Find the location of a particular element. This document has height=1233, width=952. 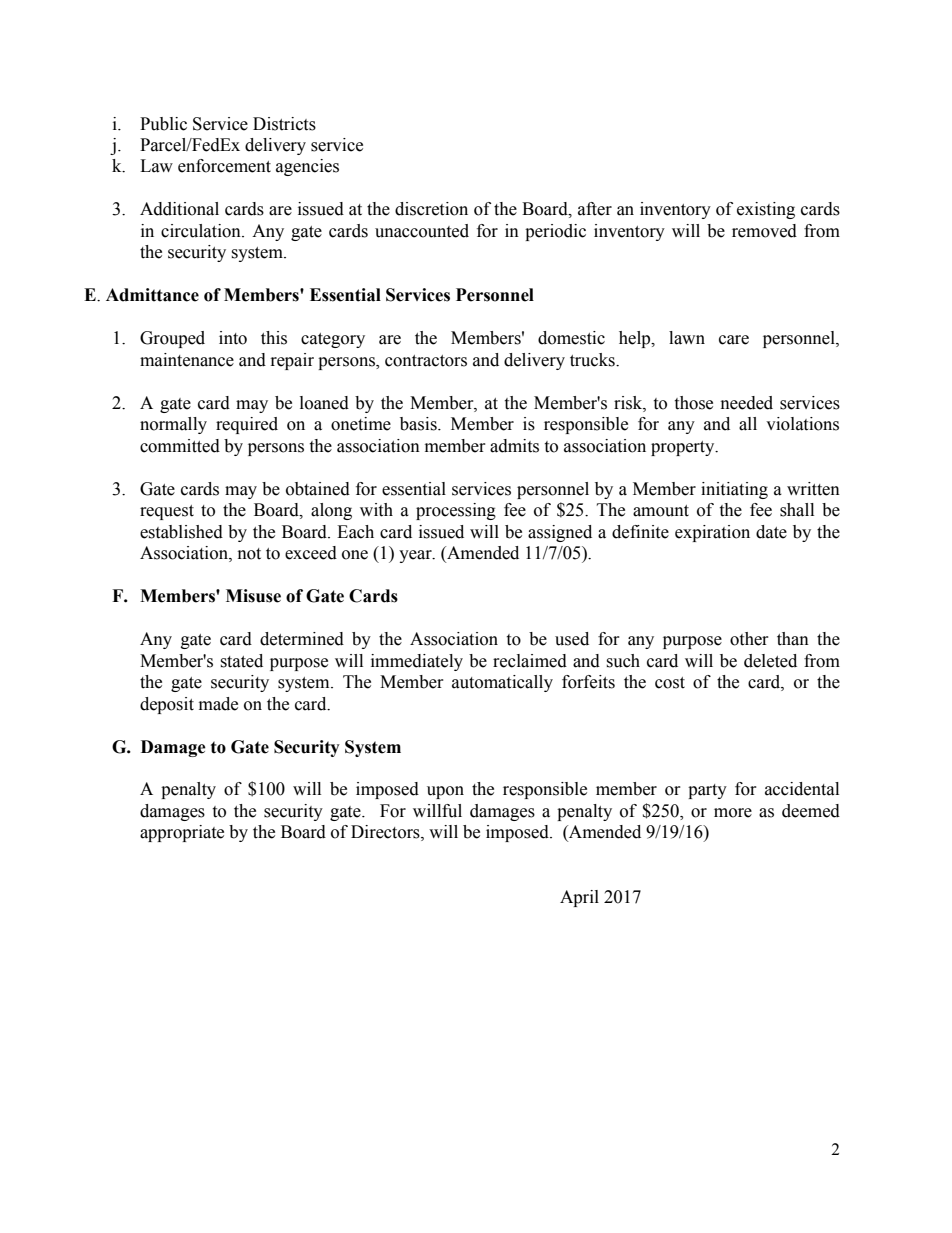

enforcement is located at coordinates (224, 166).
